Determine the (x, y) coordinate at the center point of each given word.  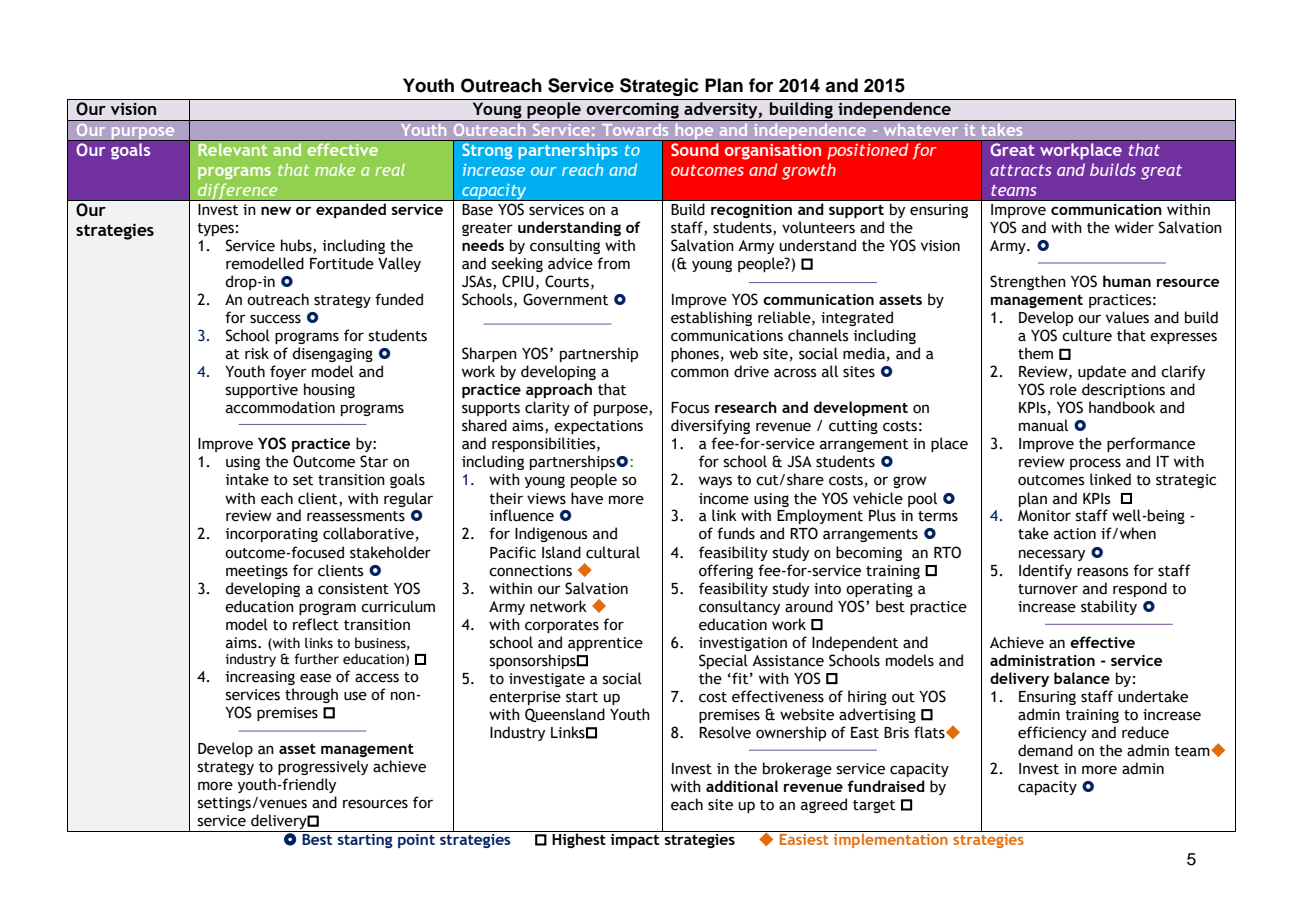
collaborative (368, 533)
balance (1082, 678)
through (311, 695)
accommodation (280, 407)
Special (723, 661)
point (416, 839)
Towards (635, 127)
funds (736, 533)
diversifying (710, 426)
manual (1043, 425)
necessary (1052, 555)
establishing (711, 318)
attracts (1021, 170)
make (335, 169)
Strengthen (1028, 282)
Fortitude (342, 263)
